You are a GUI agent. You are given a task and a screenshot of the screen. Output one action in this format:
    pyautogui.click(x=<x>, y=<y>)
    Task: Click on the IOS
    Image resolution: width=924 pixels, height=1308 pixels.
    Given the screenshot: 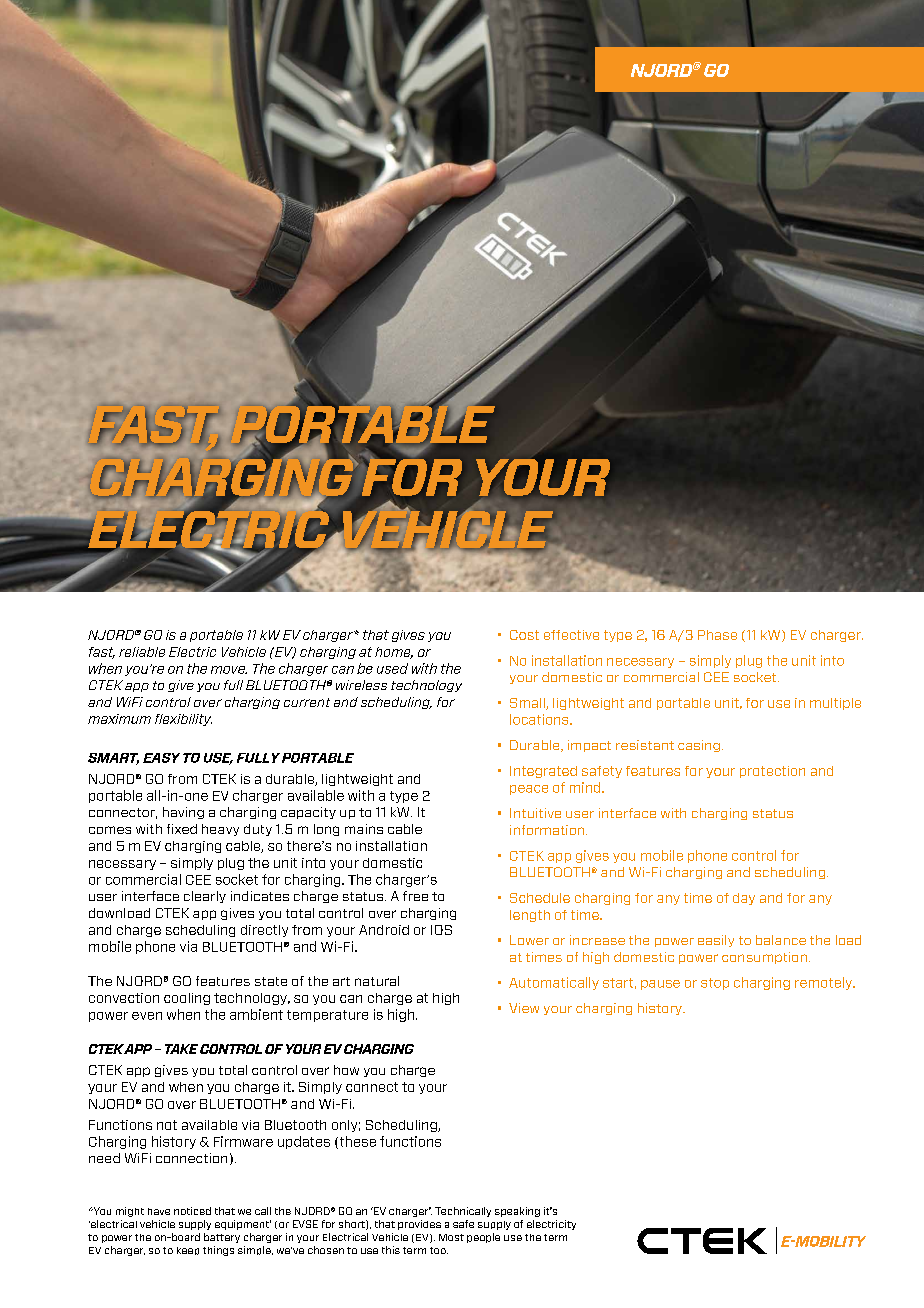 What is the action you would take?
    pyautogui.click(x=441, y=930)
